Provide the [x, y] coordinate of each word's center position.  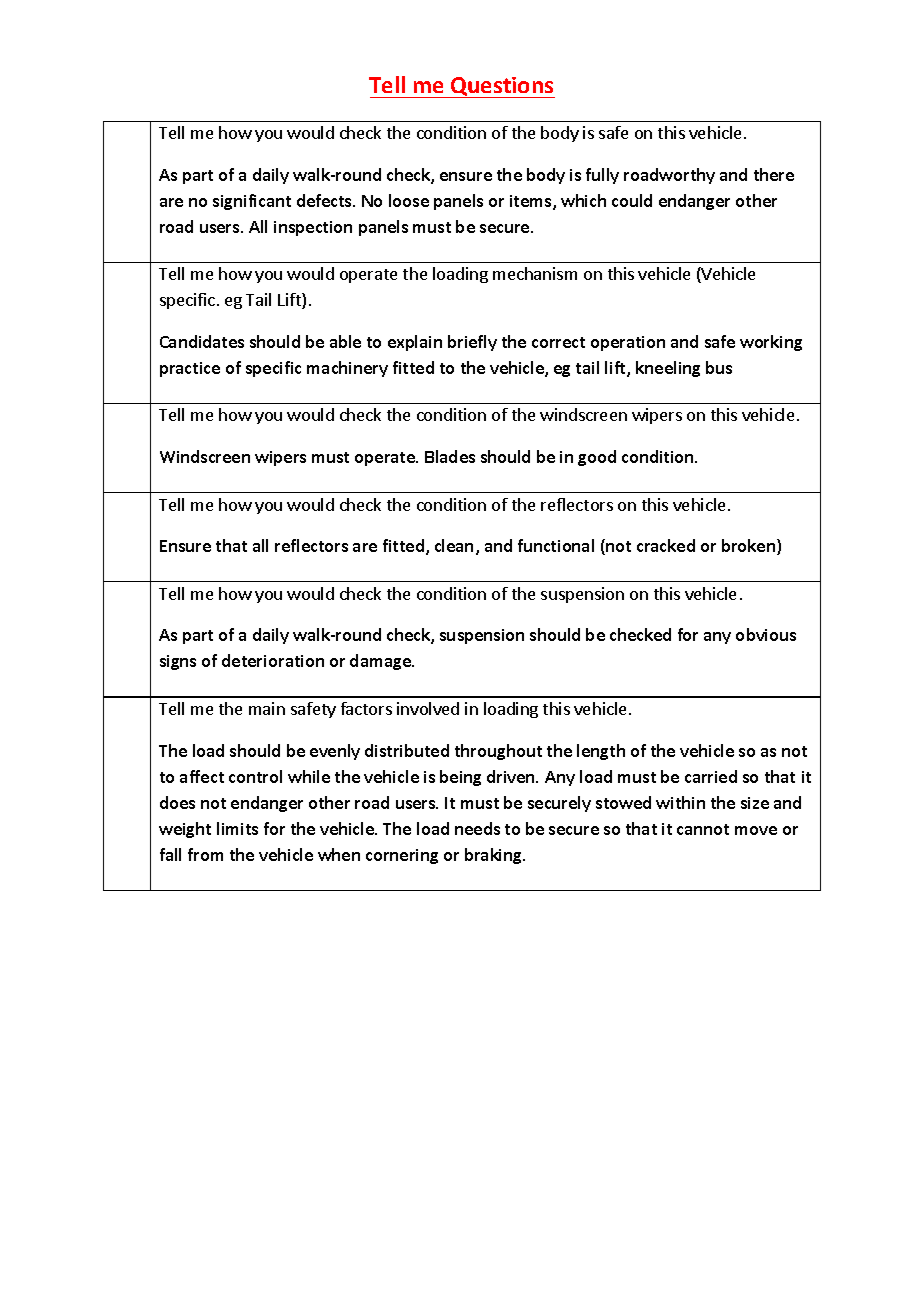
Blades [450, 456]
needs [477, 828]
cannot [703, 829]
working [771, 343]
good [597, 458]
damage [381, 662]
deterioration [273, 660]
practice [190, 369]
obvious [766, 634]
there [774, 174]
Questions [502, 87]
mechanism [535, 273]
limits [237, 828]
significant [252, 202]
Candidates [202, 341]
